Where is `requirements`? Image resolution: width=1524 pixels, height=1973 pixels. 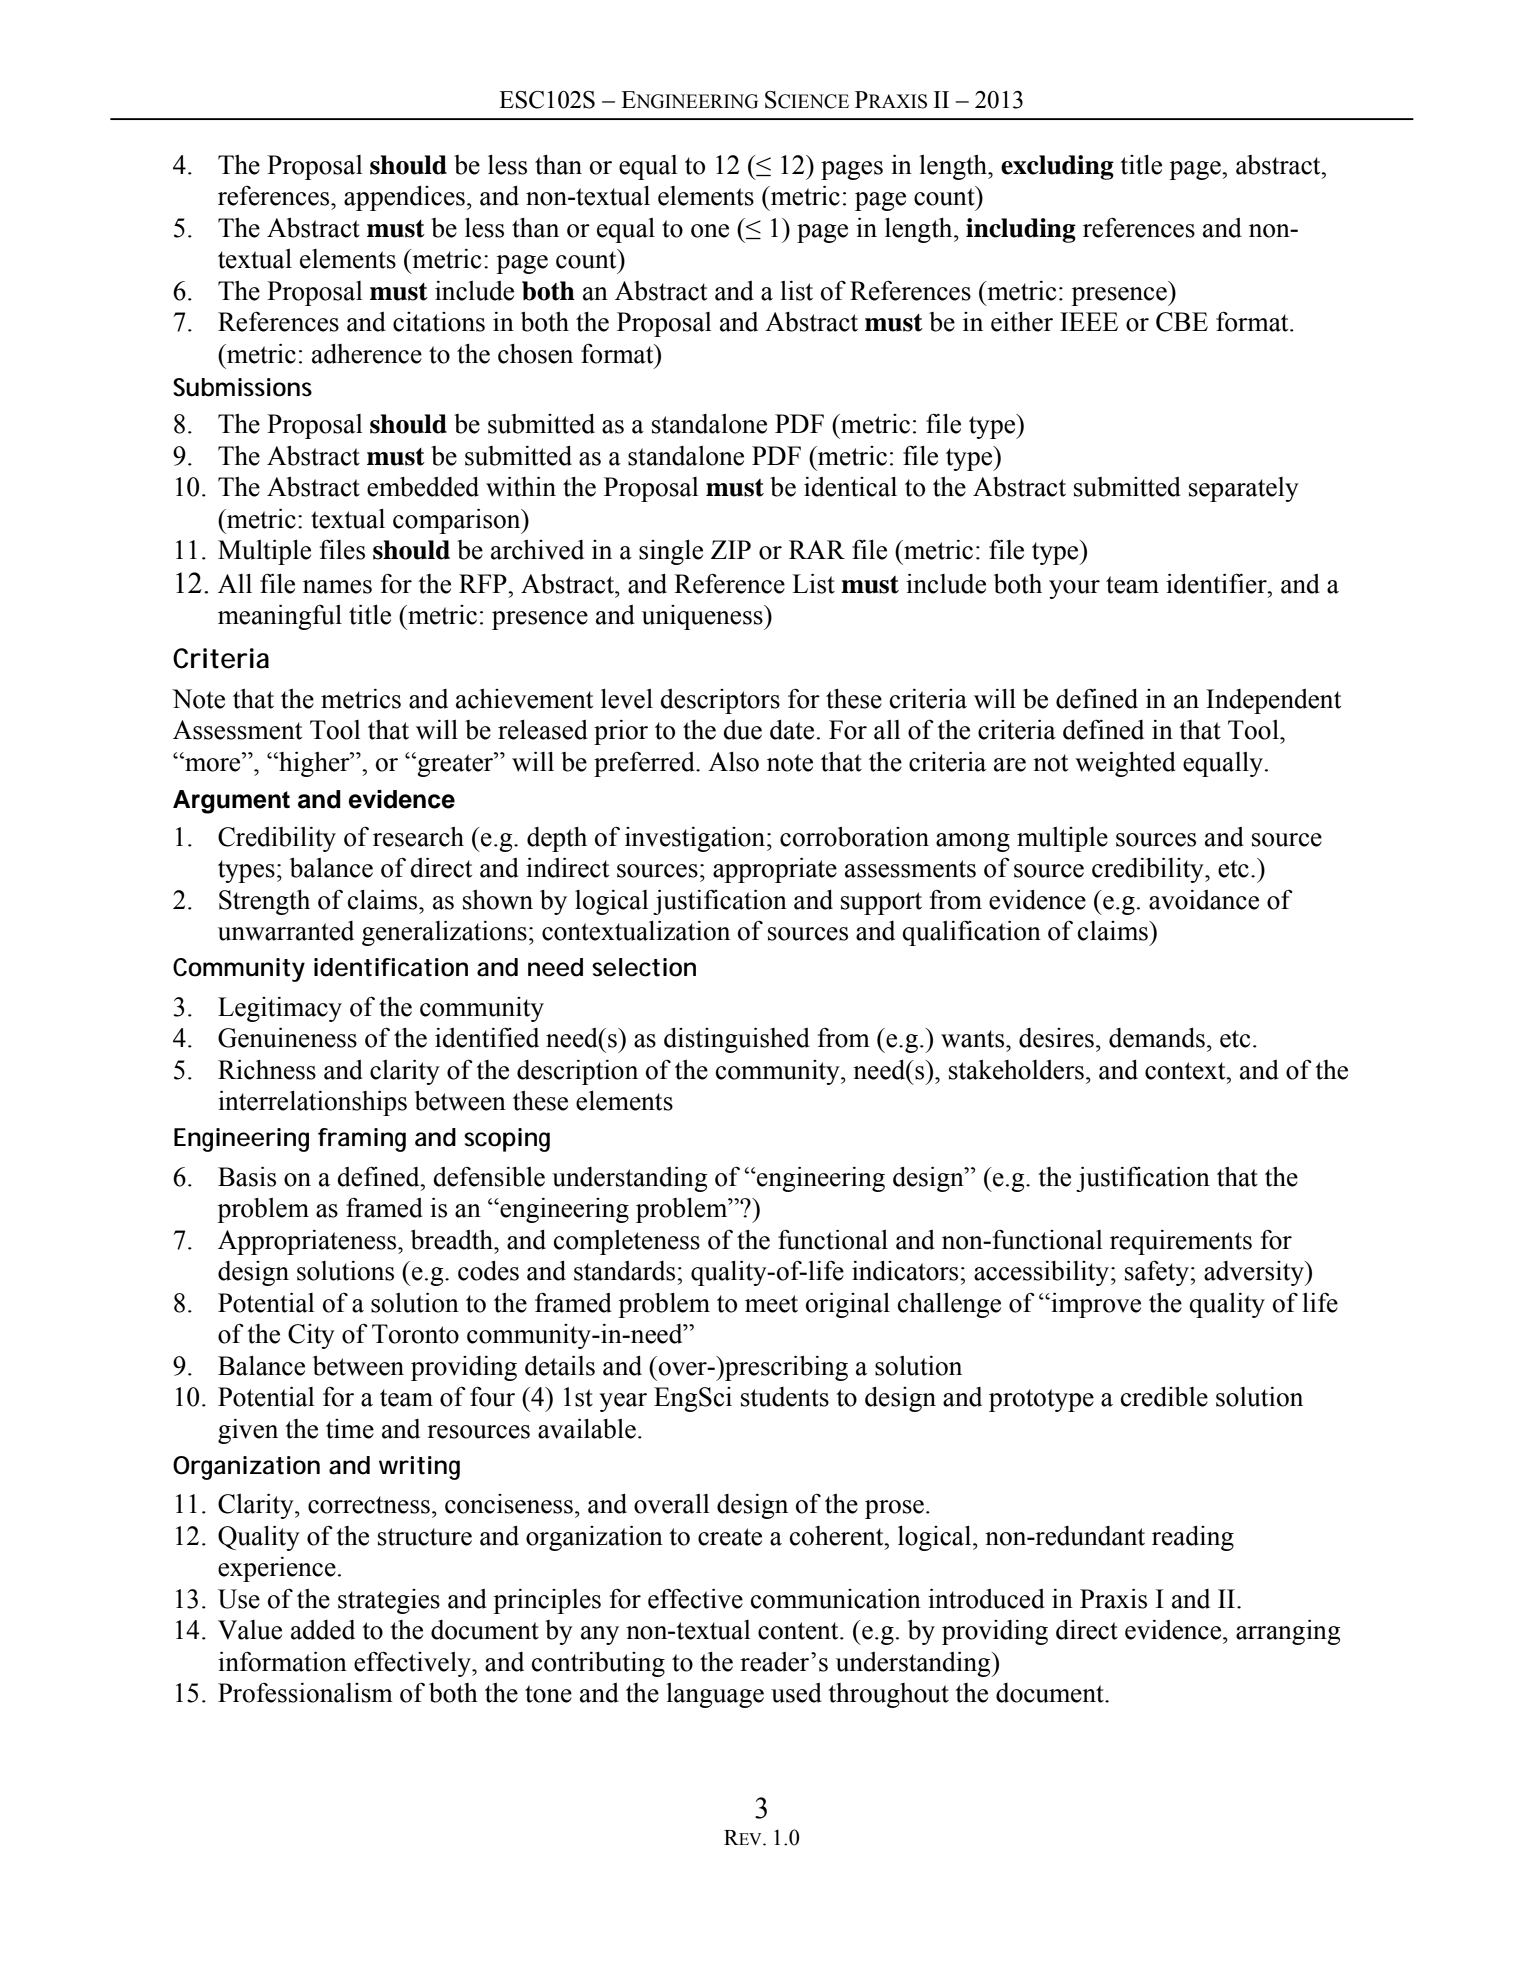 requirements is located at coordinates (1181, 1242).
